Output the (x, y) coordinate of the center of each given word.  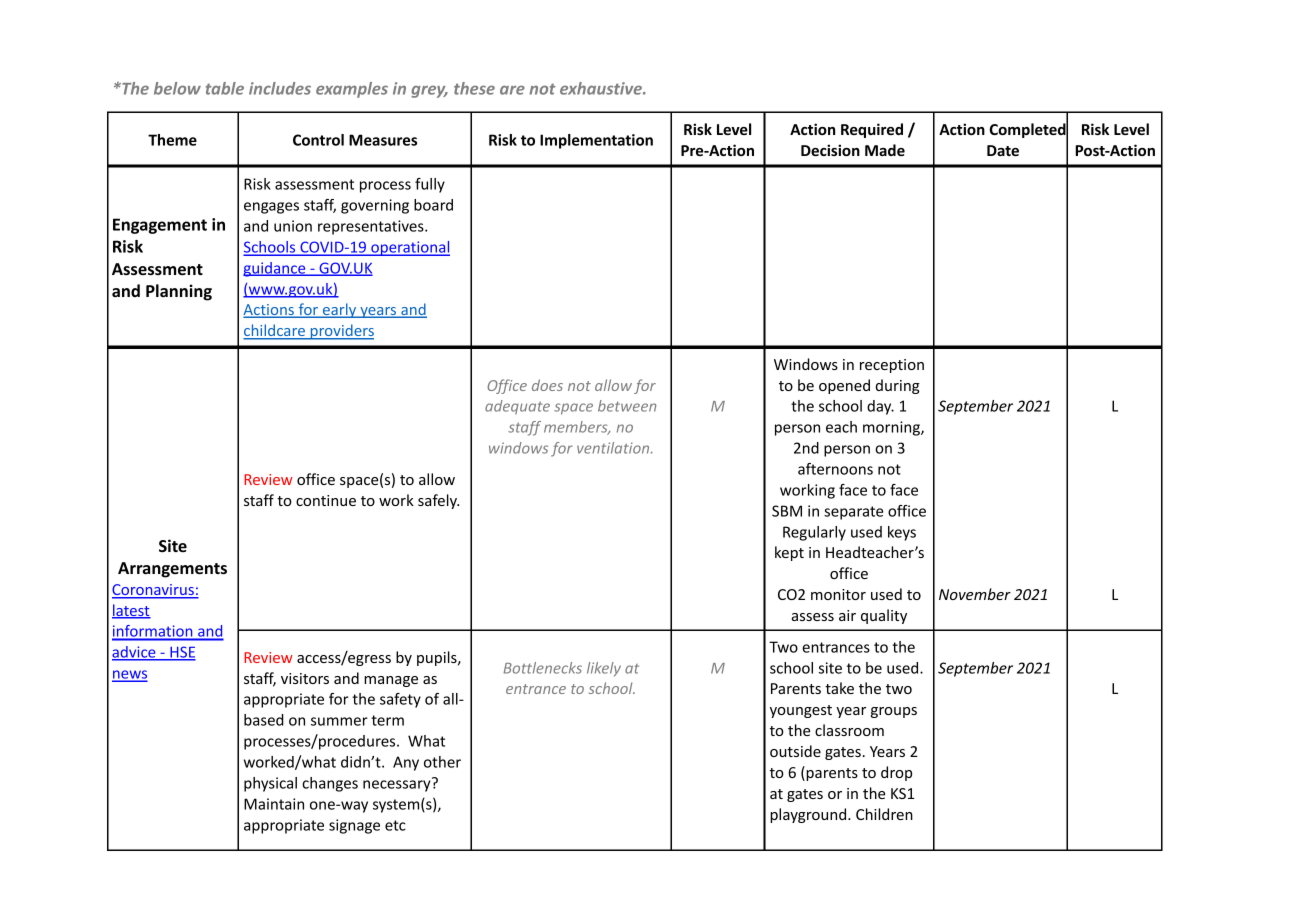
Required (872, 130)
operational (409, 248)
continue (326, 500)
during (898, 386)
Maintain (274, 804)
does (547, 385)
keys (902, 533)
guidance (275, 269)
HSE (182, 653)
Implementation (596, 141)
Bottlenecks (542, 668)
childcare (275, 331)
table (225, 88)
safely (438, 501)
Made (885, 150)
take (839, 688)
